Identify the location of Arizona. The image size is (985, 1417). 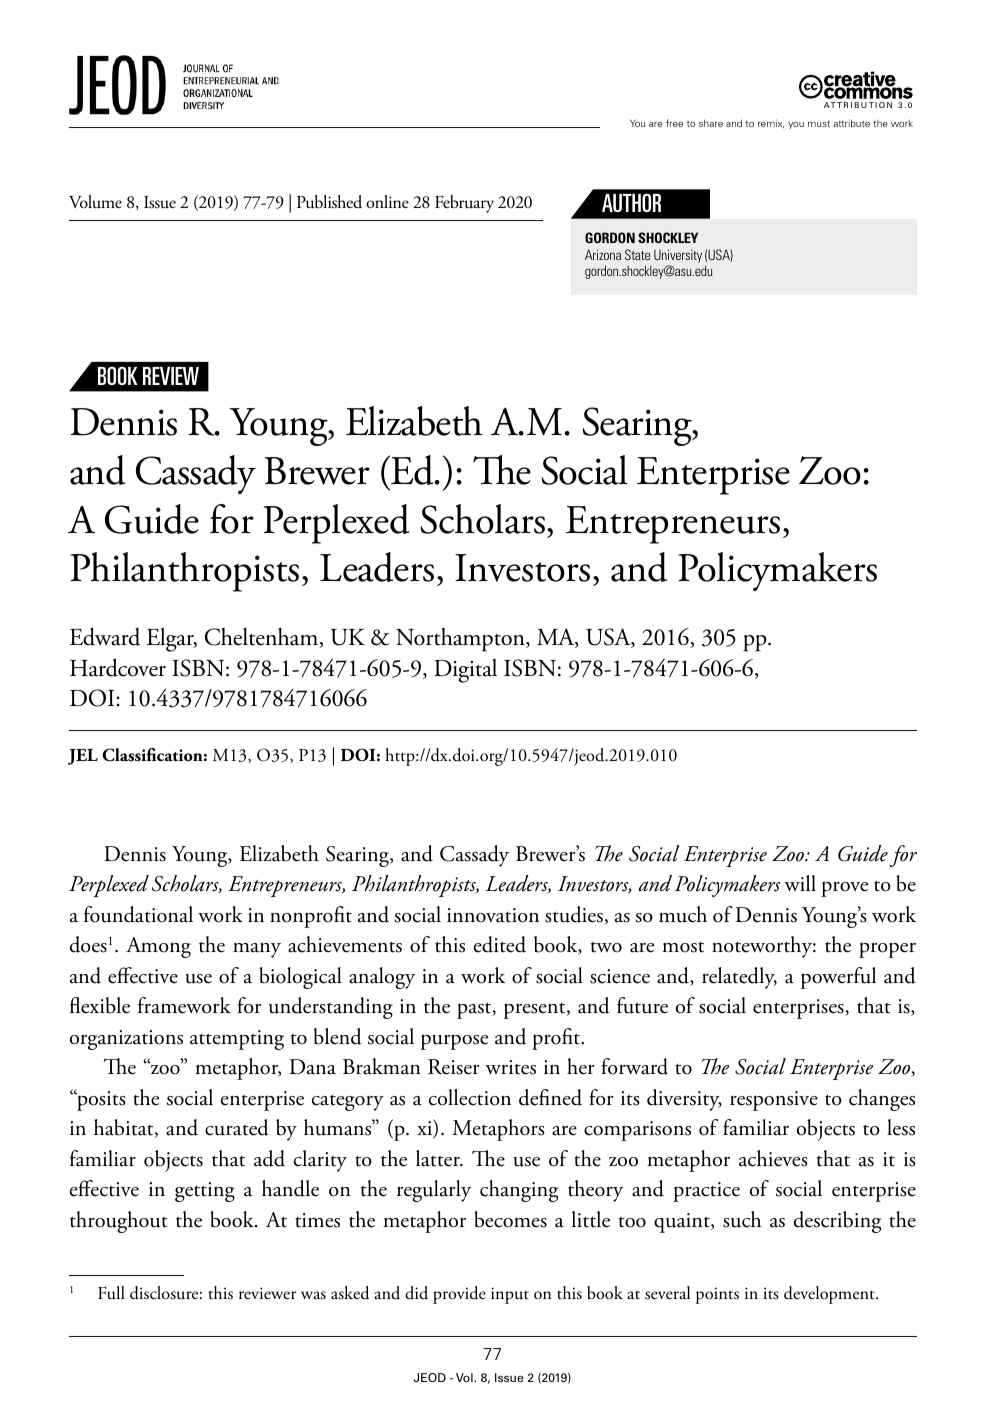
(603, 254).
